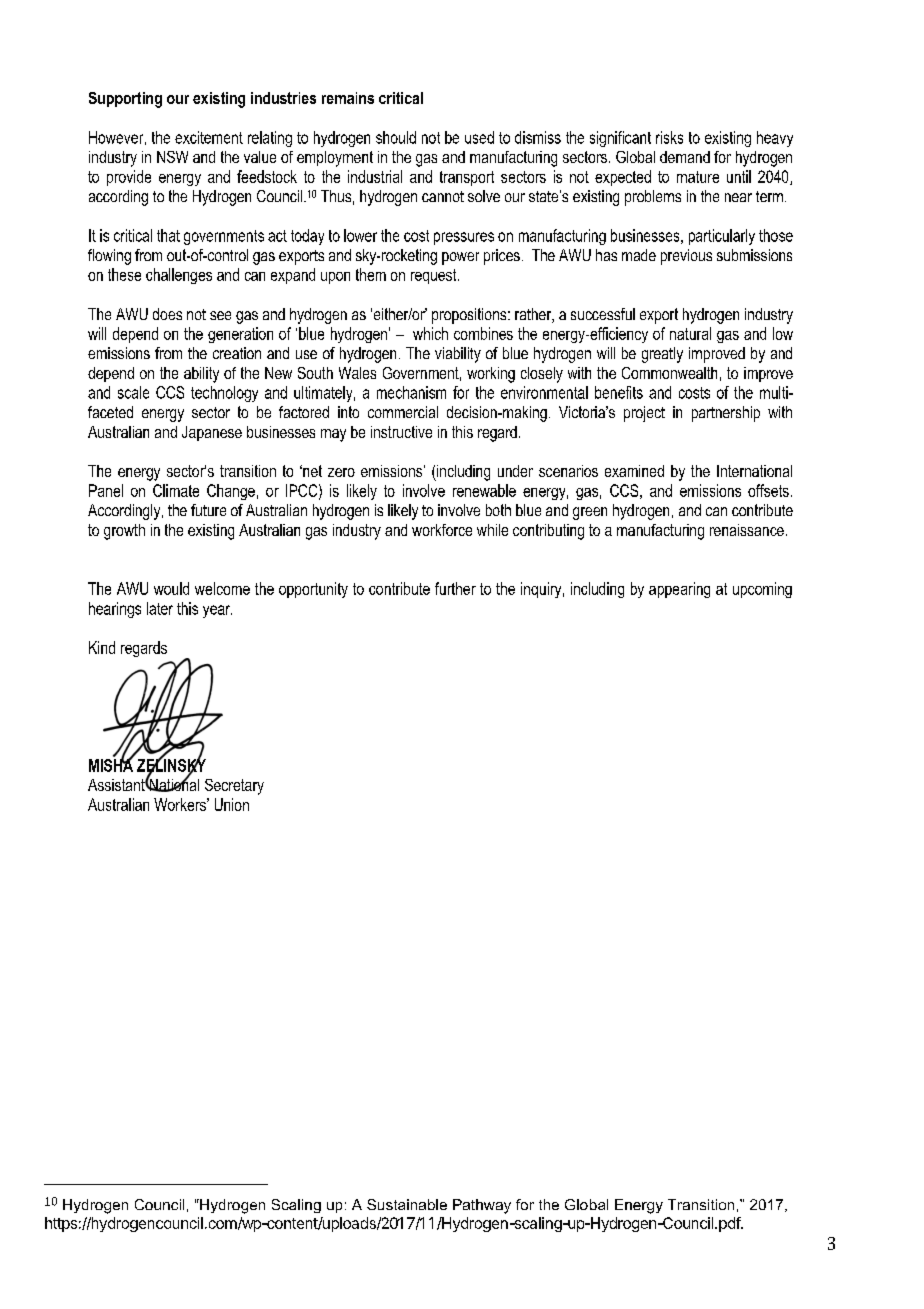 The width and height of the document is (924, 1309). What do you see at coordinates (482, 1206) in the document?
I see `Pathway` at bounding box center [482, 1206].
